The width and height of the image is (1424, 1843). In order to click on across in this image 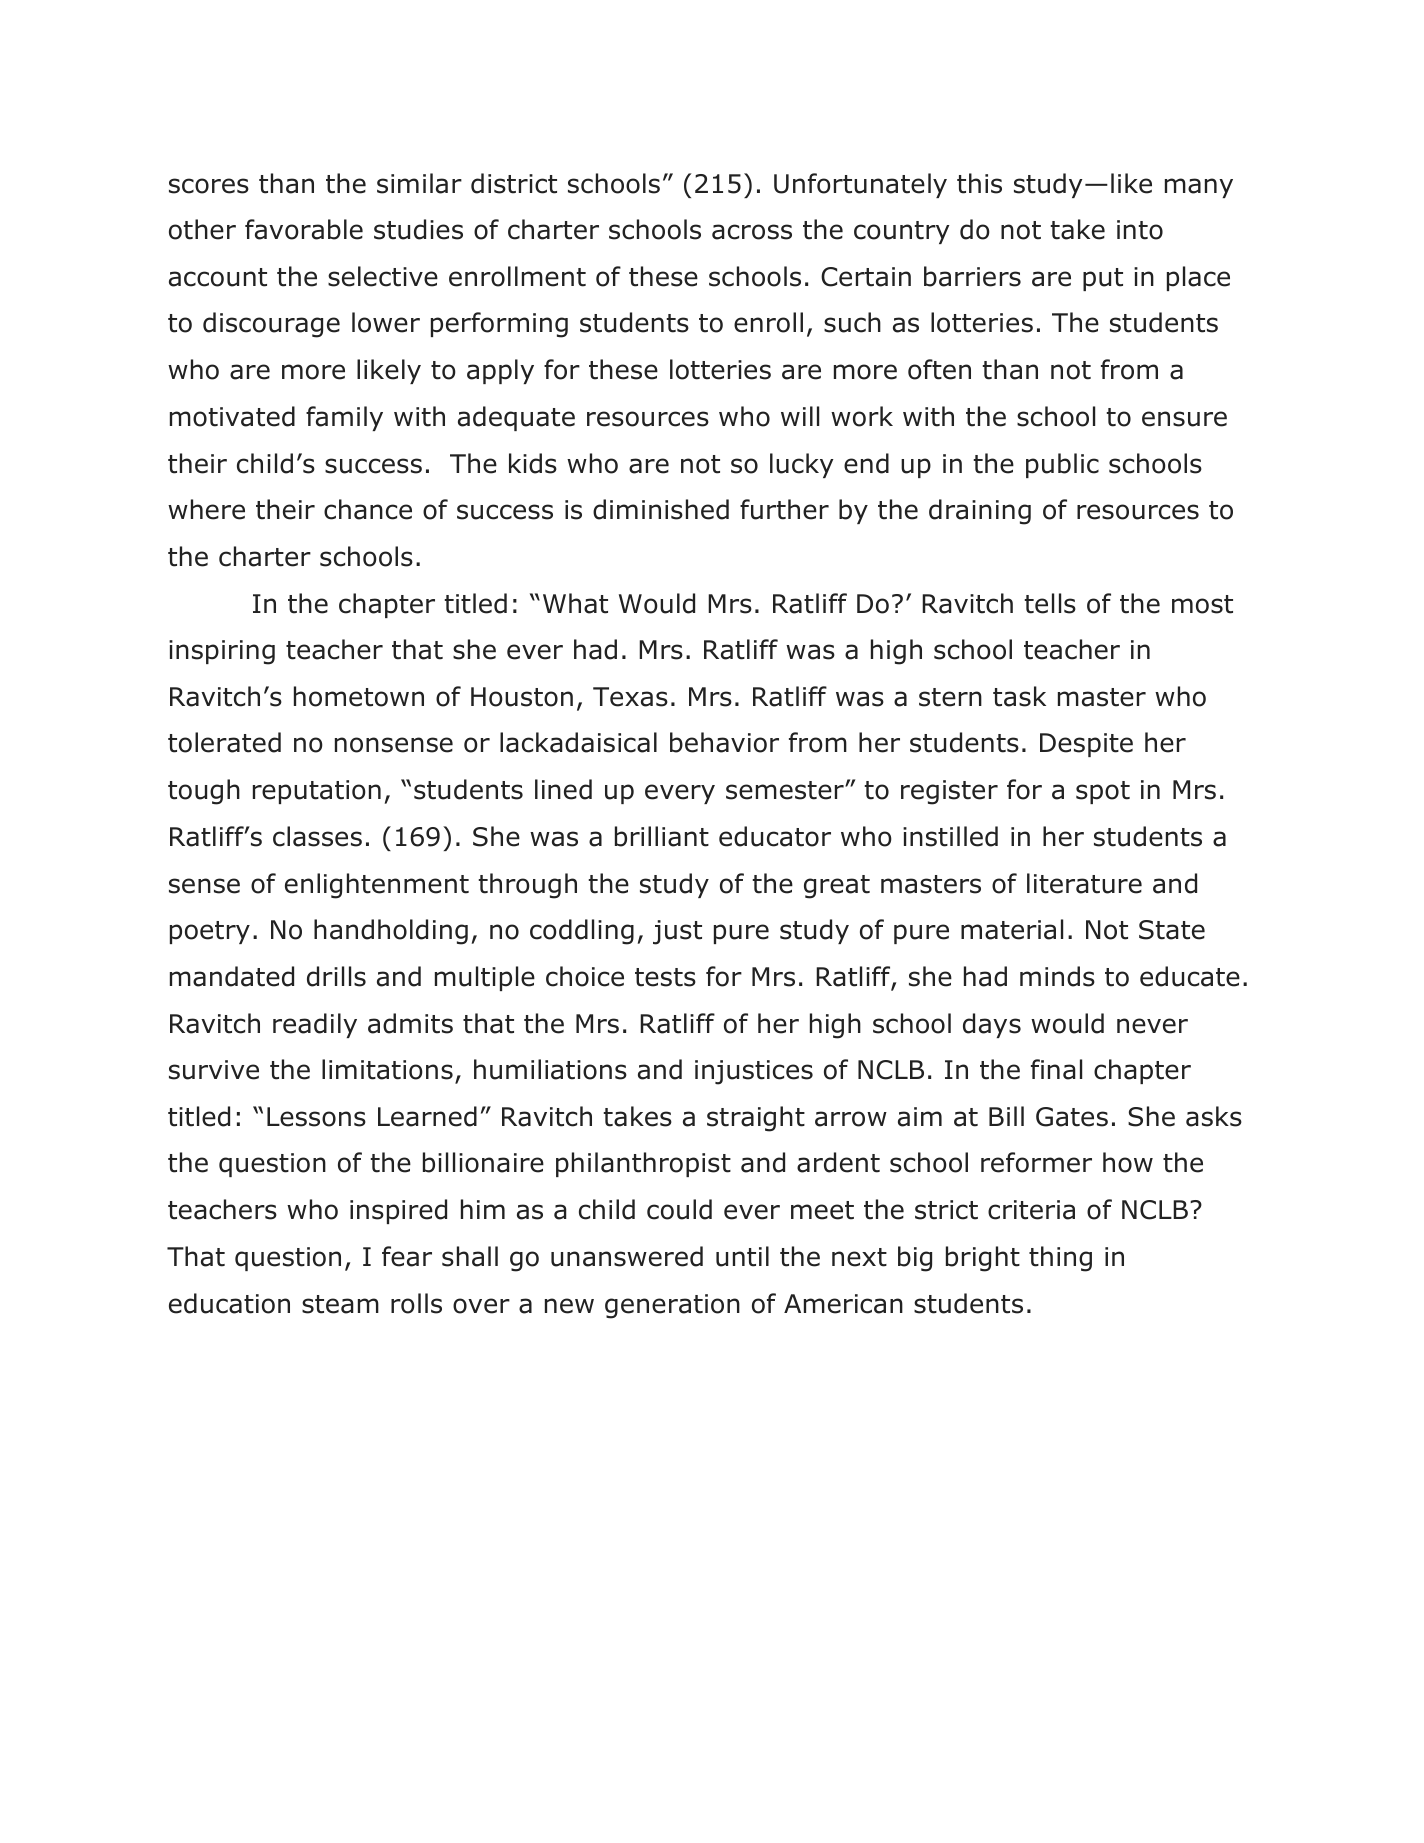, I will do `click(752, 232)`.
